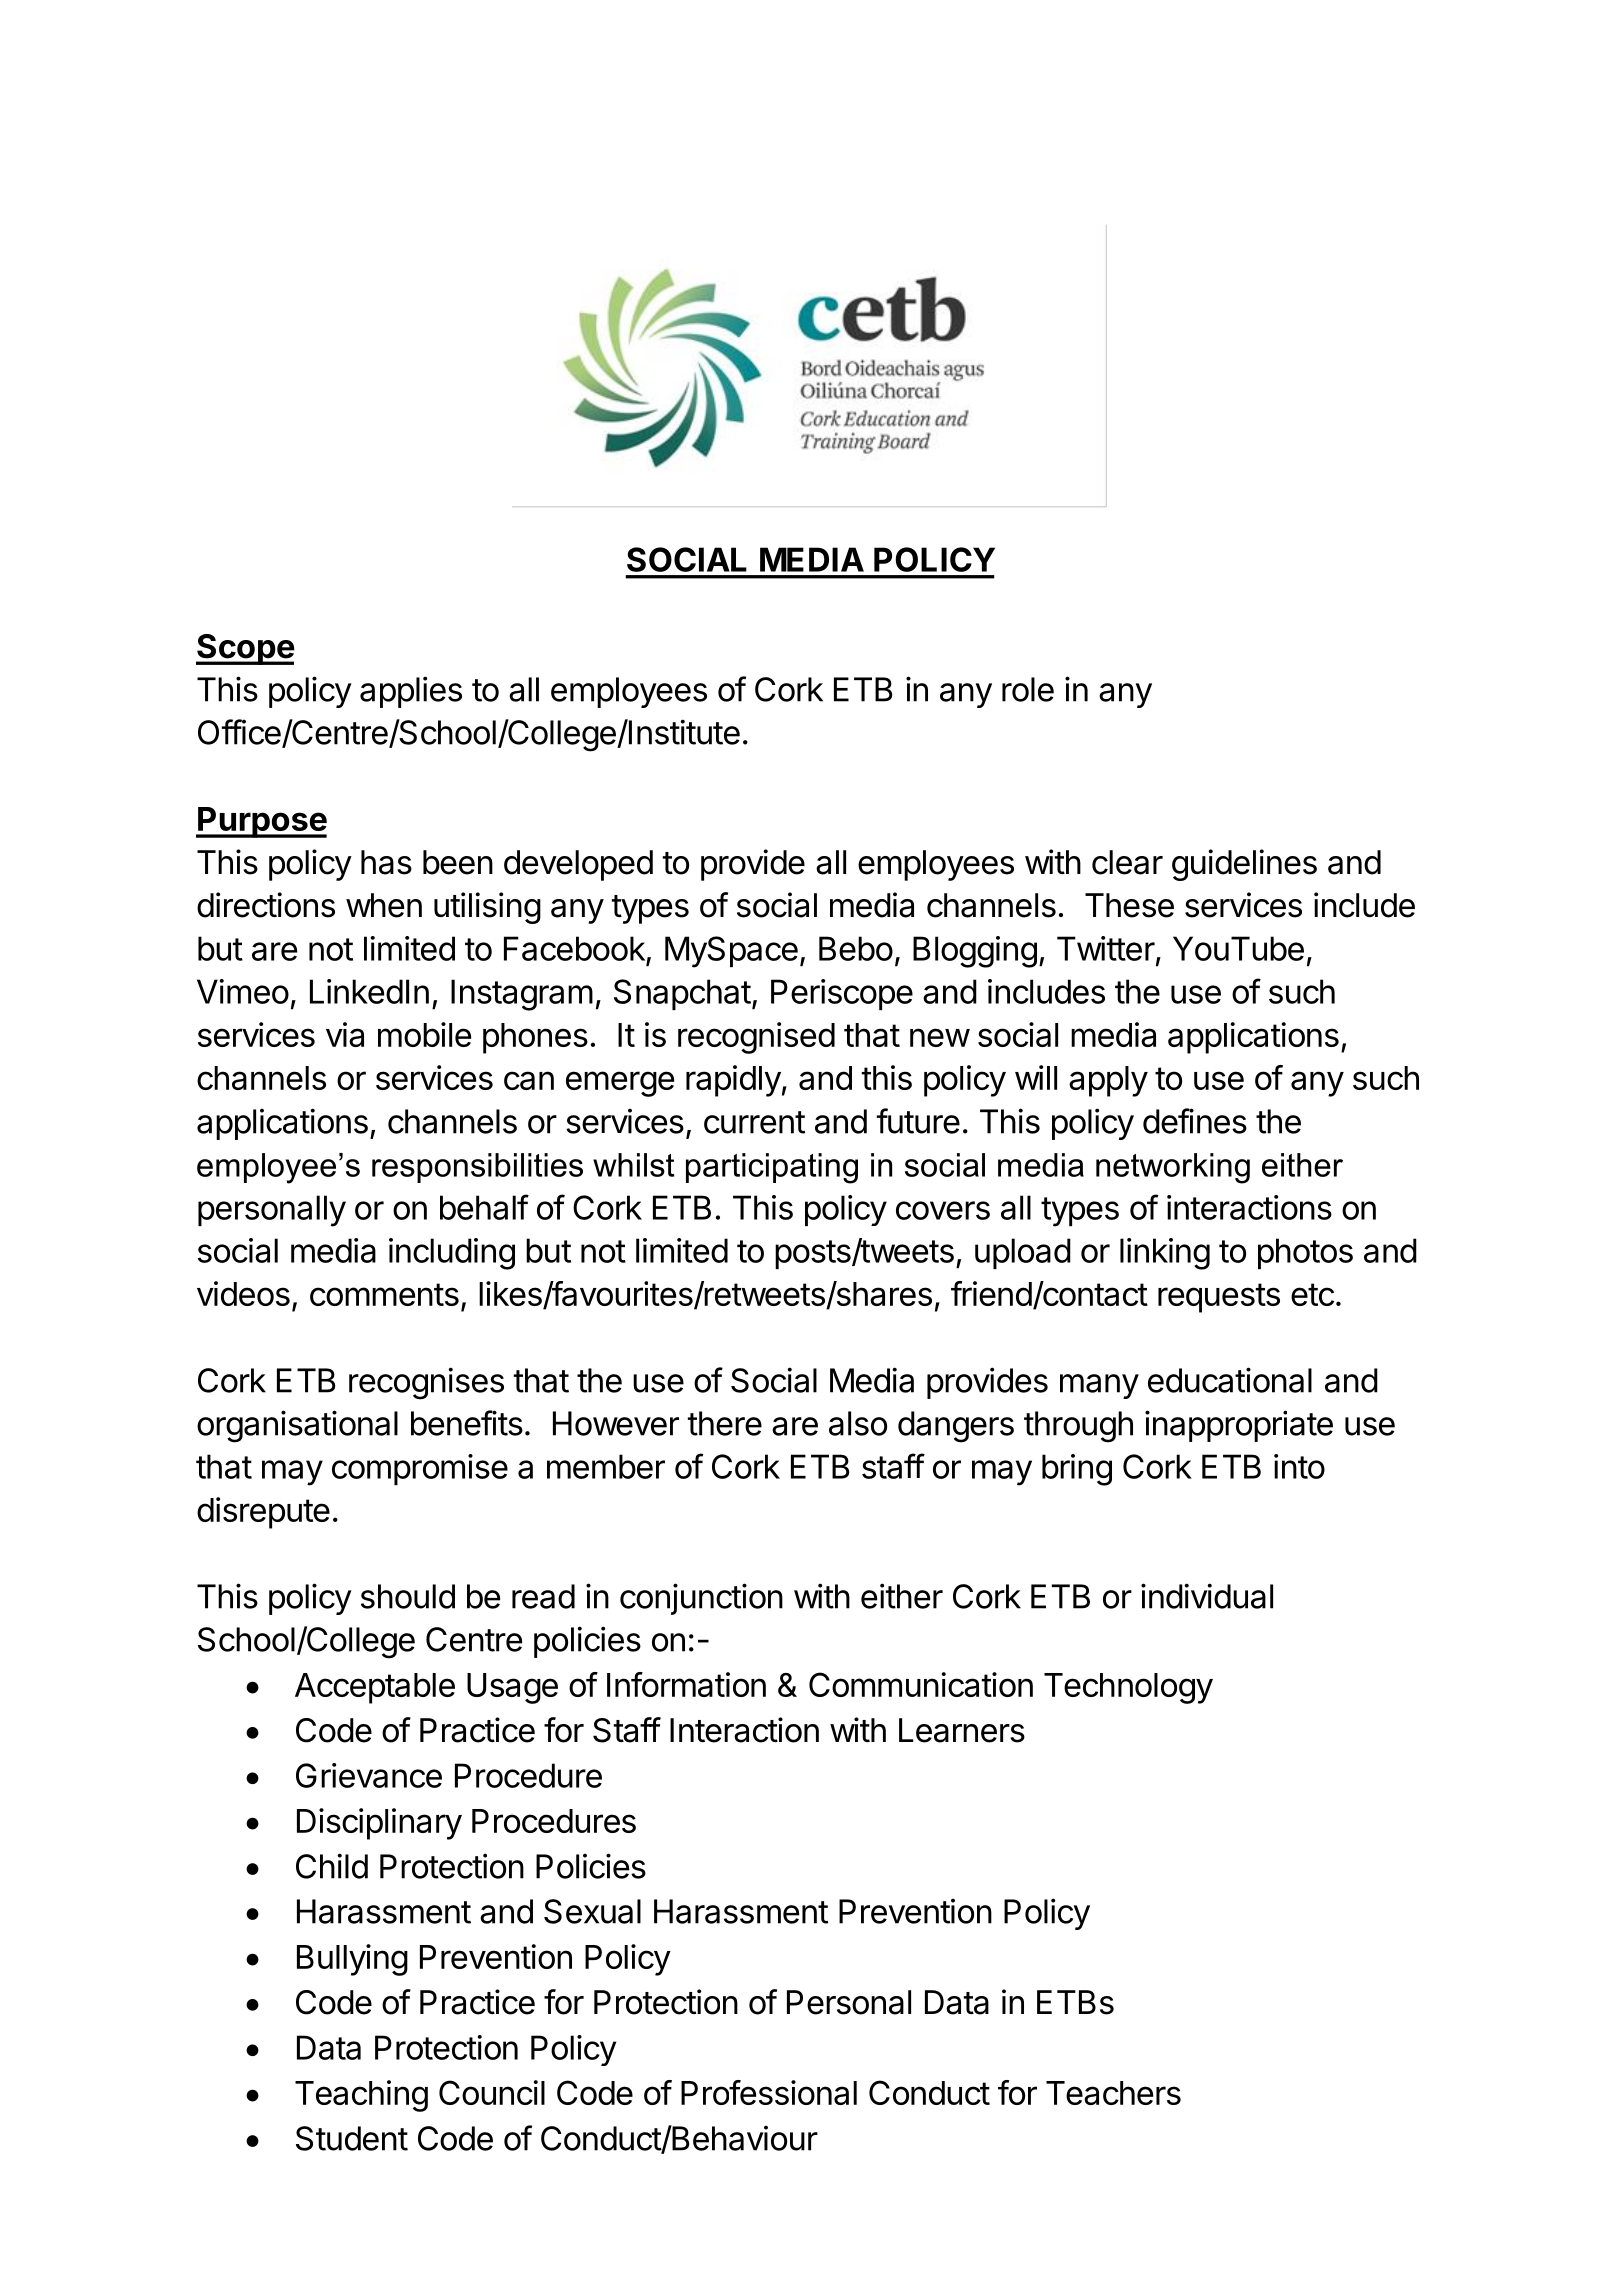 Image resolution: width=1620 pixels, height=2291 pixels. Describe the element at coordinates (725, 1423) in the image. I see `there` at that location.
